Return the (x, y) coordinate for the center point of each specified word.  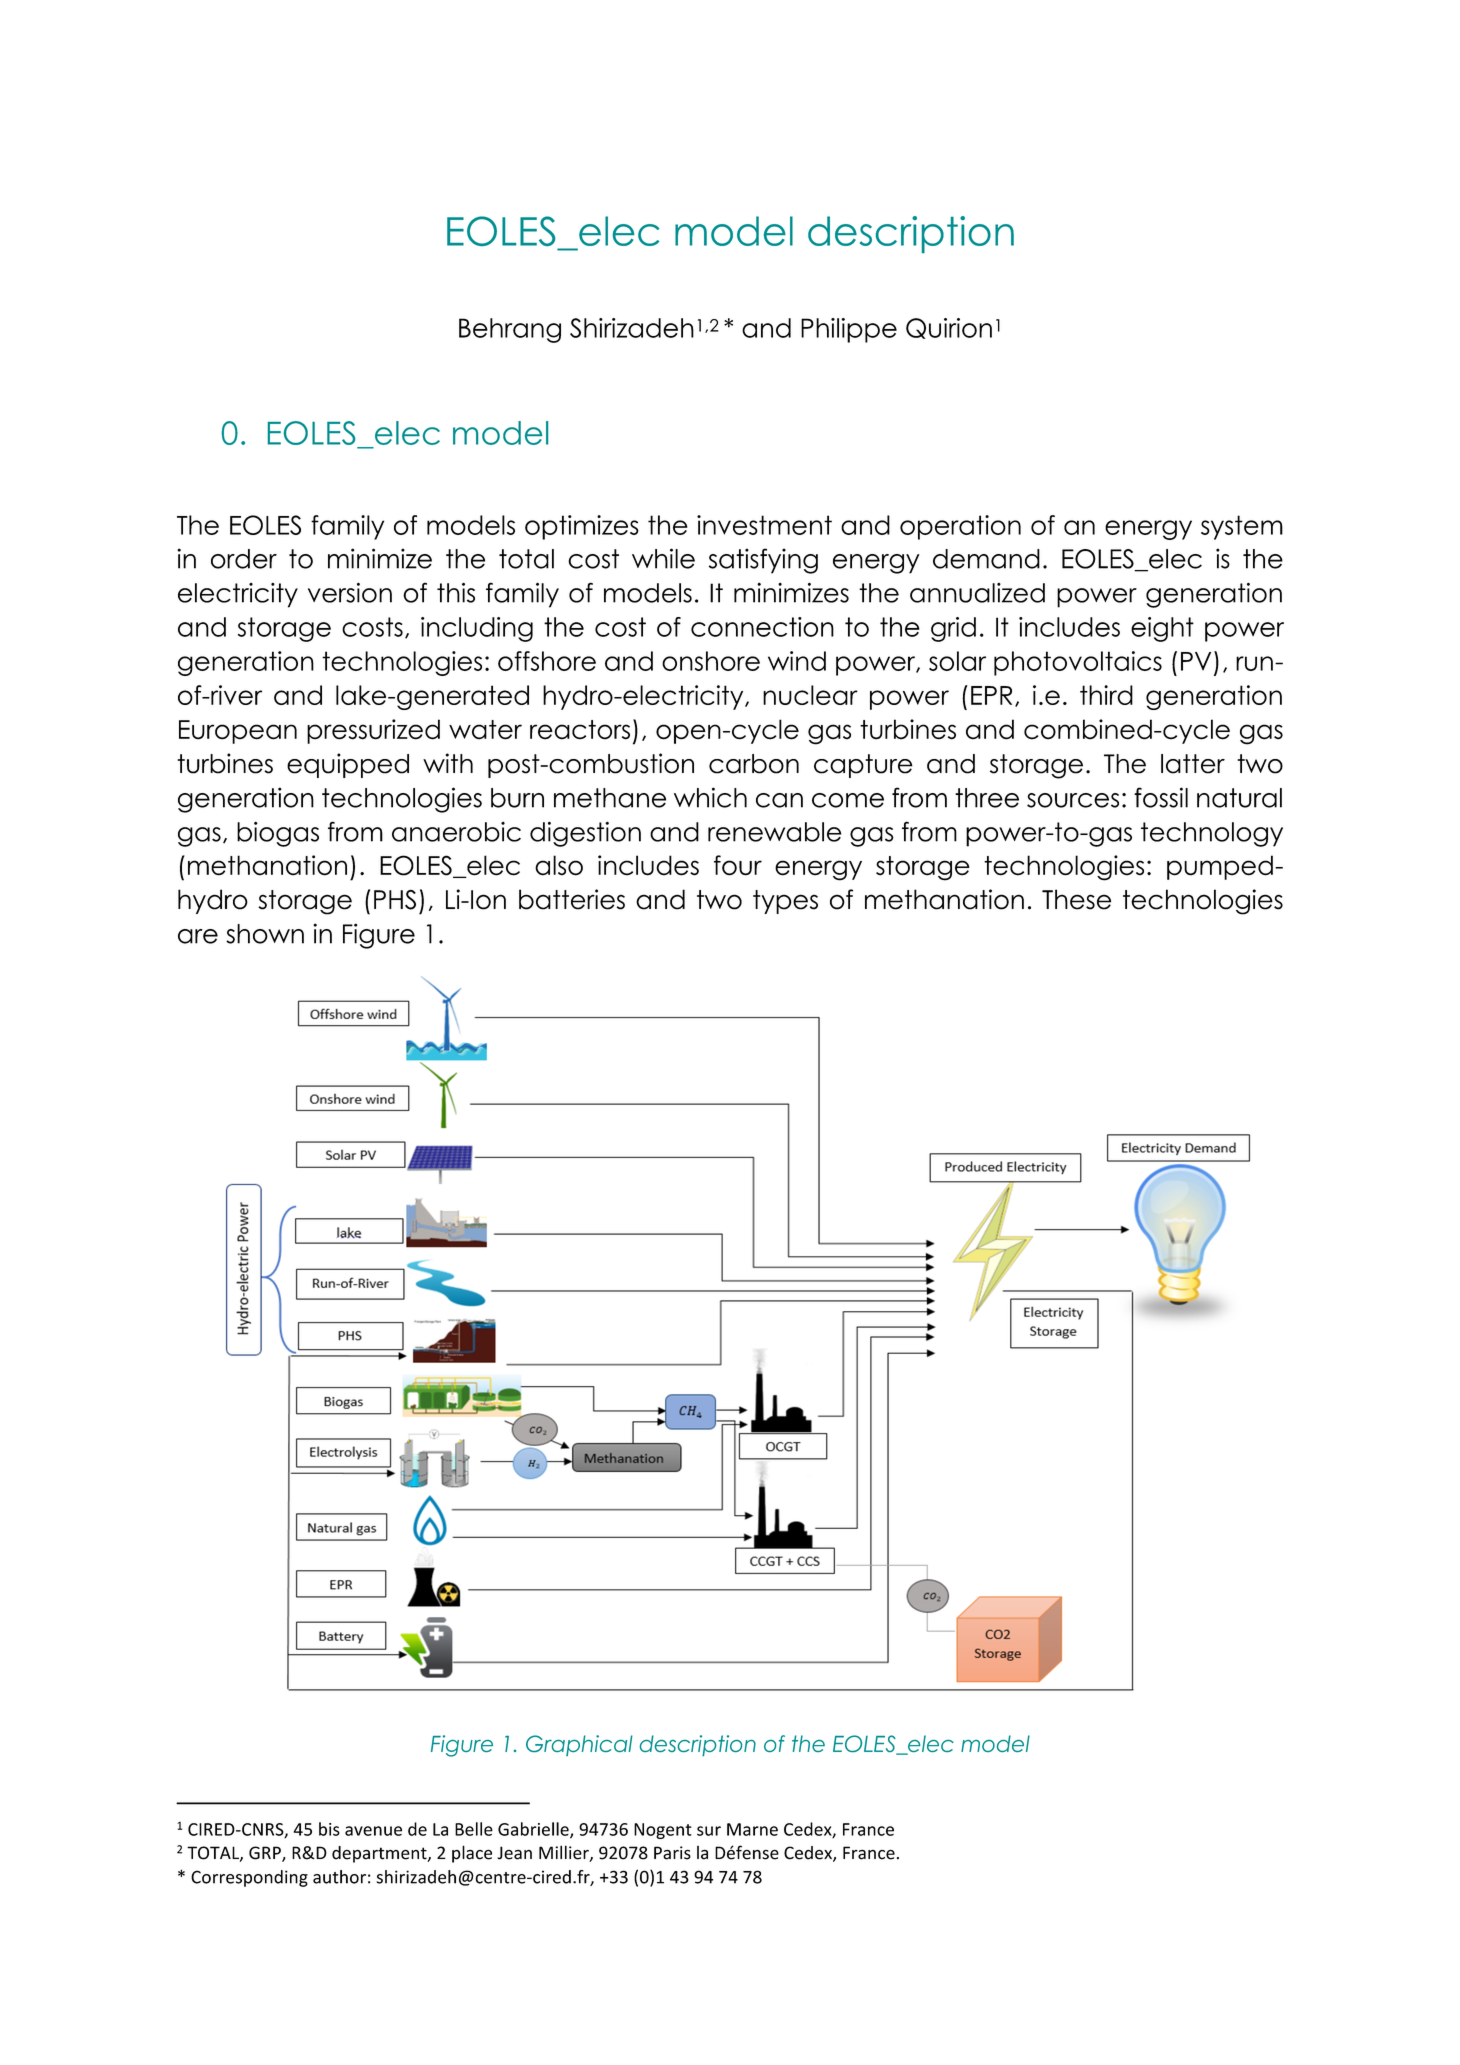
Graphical (579, 1745)
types (785, 902)
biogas (278, 834)
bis (329, 1829)
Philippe (849, 330)
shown (265, 934)
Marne (752, 1829)
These (1076, 899)
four (738, 865)
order (244, 559)
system (1242, 527)
